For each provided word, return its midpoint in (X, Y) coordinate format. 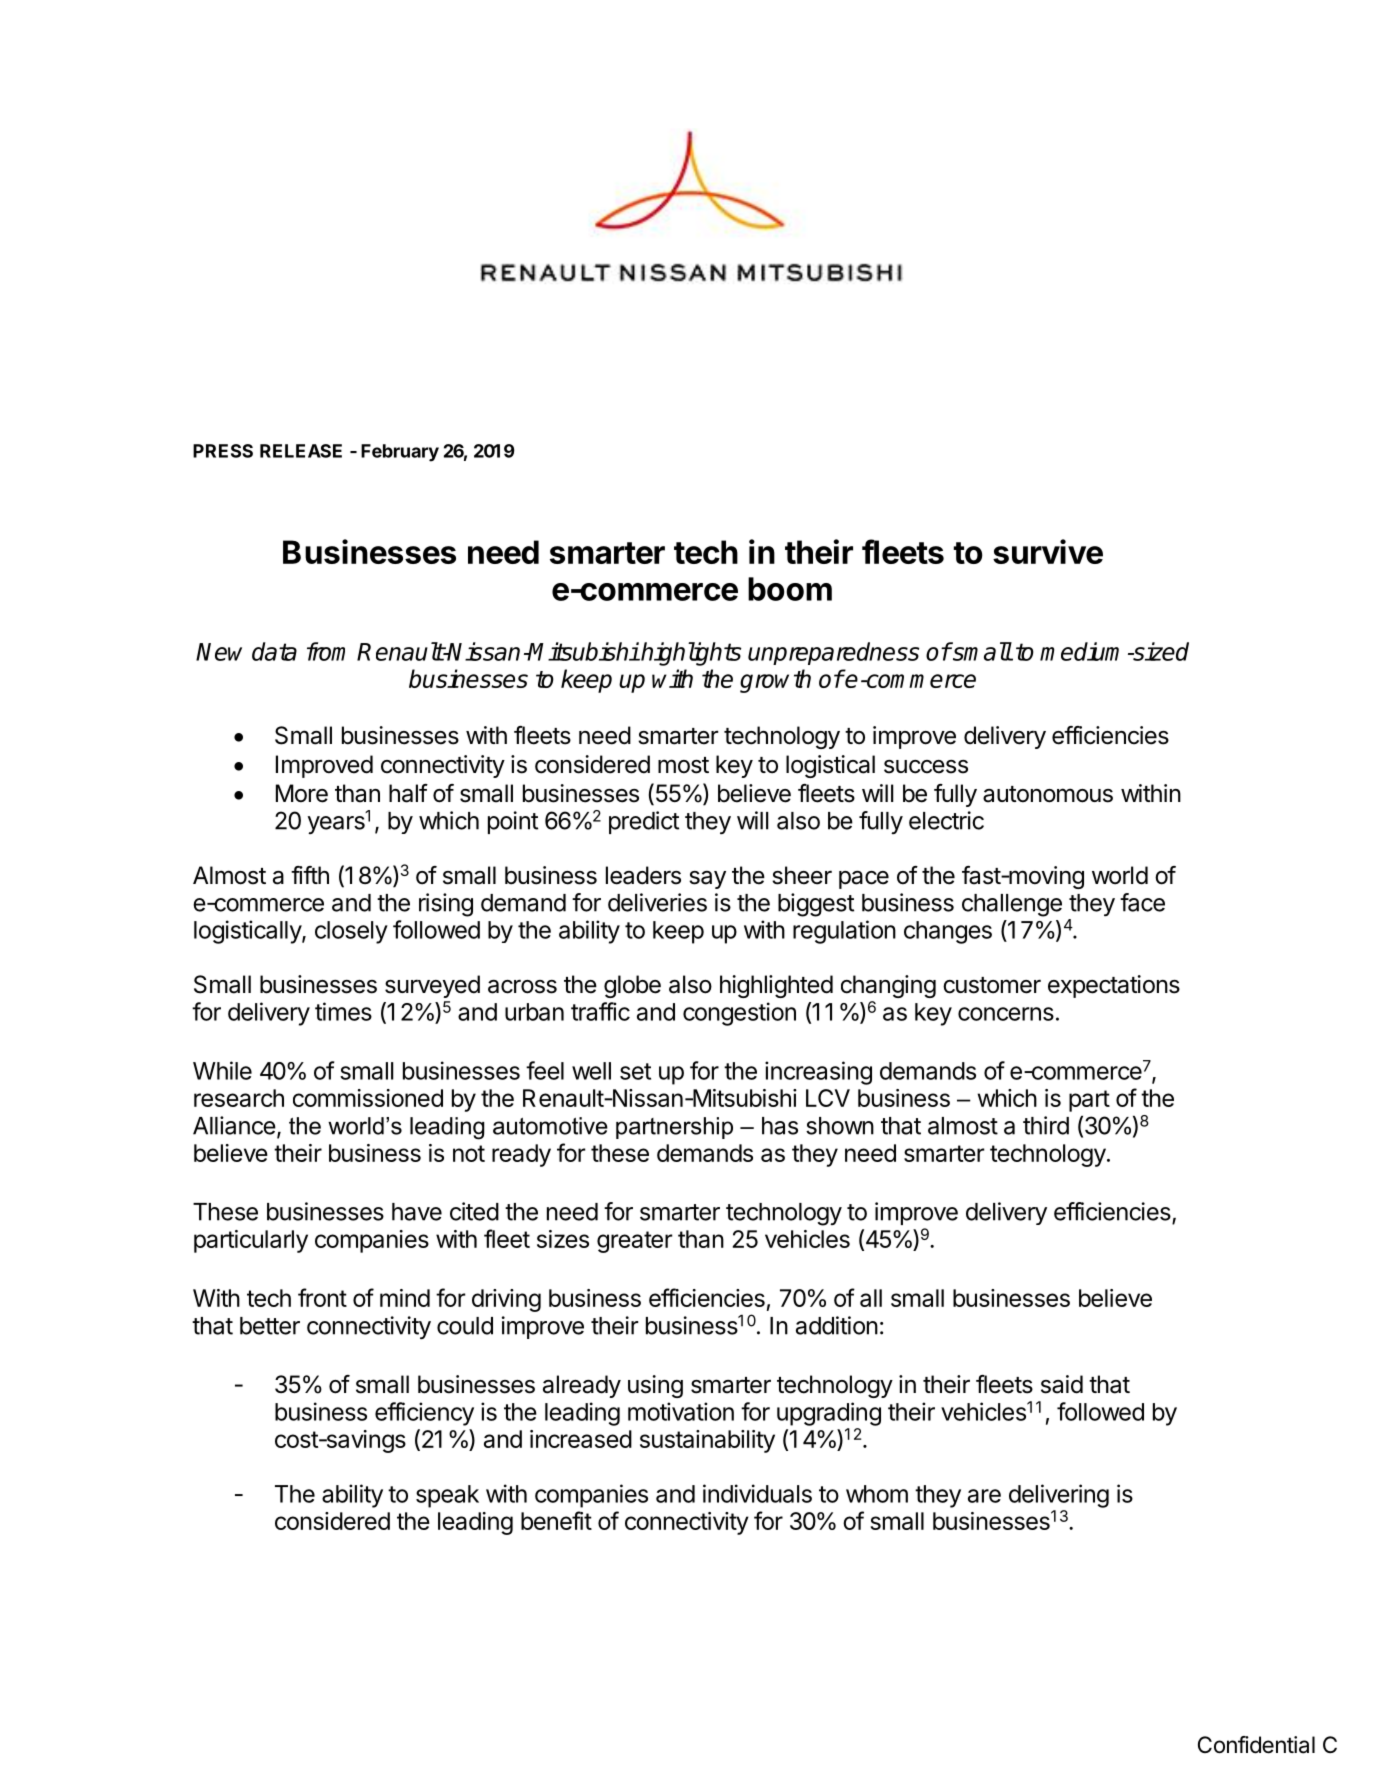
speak (447, 1496)
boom (790, 589)
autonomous (1048, 794)
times (343, 1011)
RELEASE (301, 451)
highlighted (776, 986)
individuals (757, 1493)
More (302, 793)
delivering (1059, 1496)
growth (775, 681)
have (417, 1212)
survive (1048, 551)
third (1046, 1125)
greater (635, 1242)
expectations (1114, 986)
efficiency (424, 1414)
